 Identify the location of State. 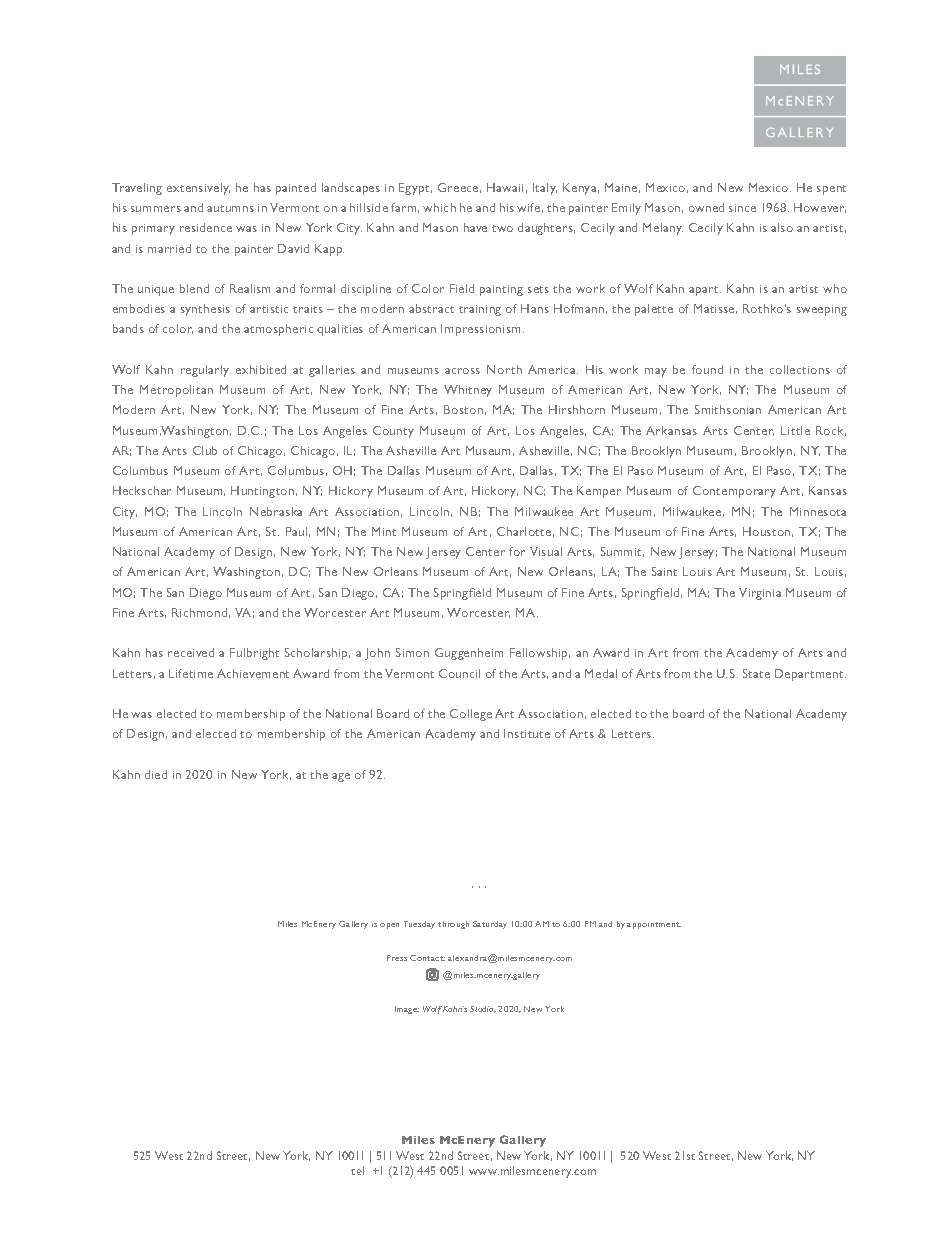
(756, 673).
